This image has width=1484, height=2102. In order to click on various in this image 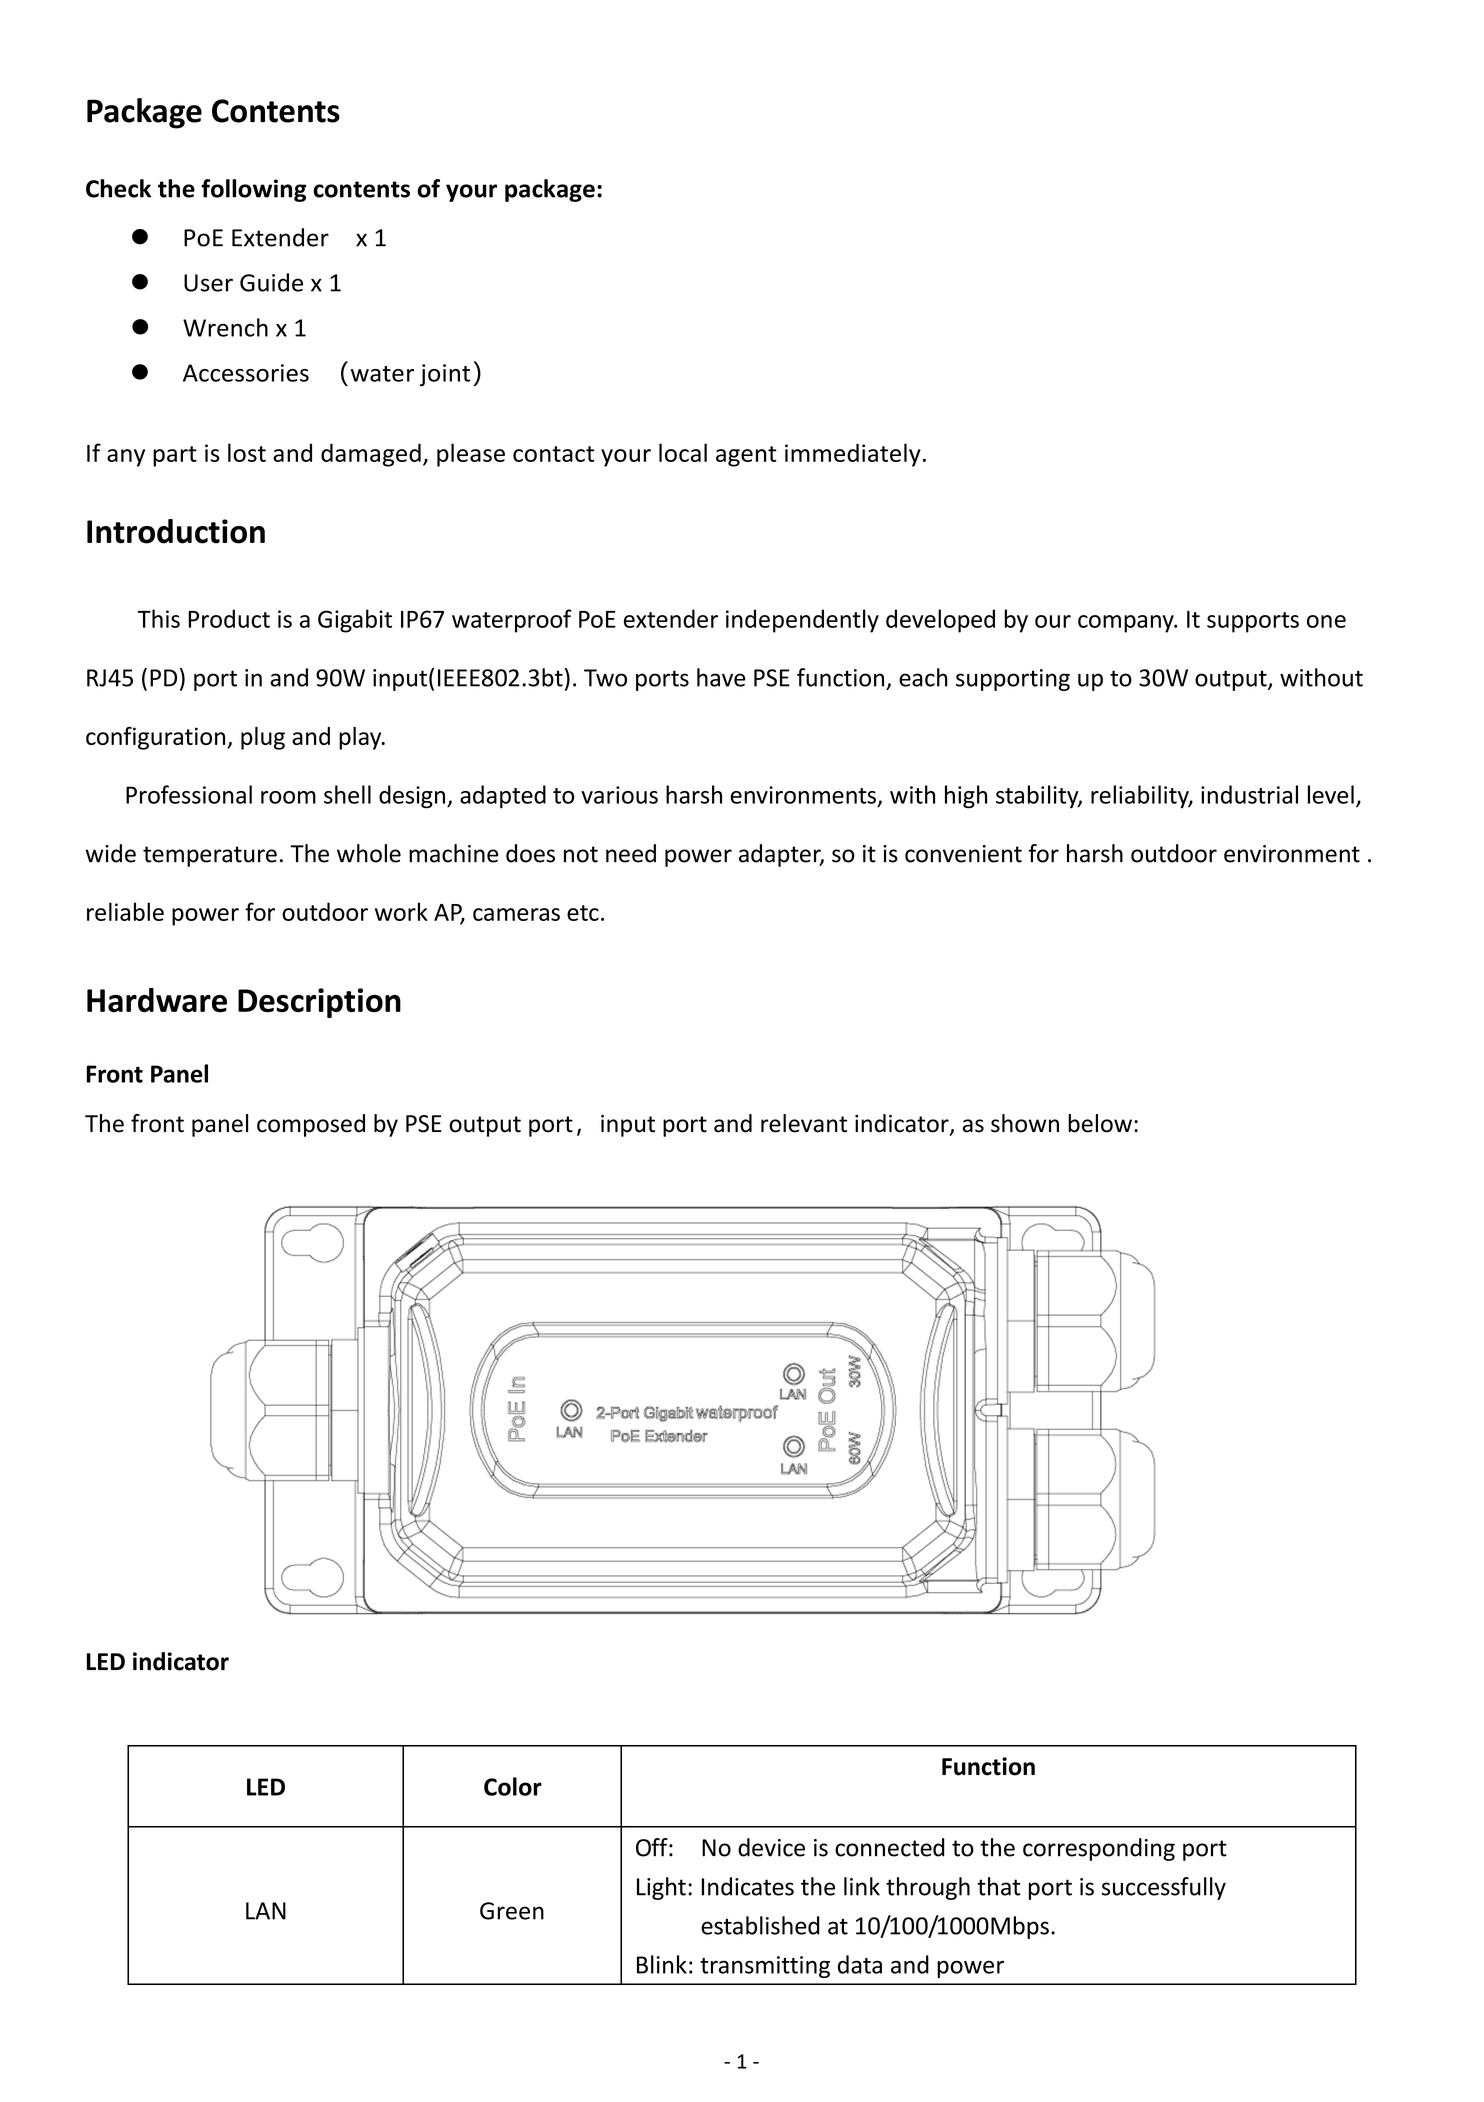, I will do `click(619, 795)`.
